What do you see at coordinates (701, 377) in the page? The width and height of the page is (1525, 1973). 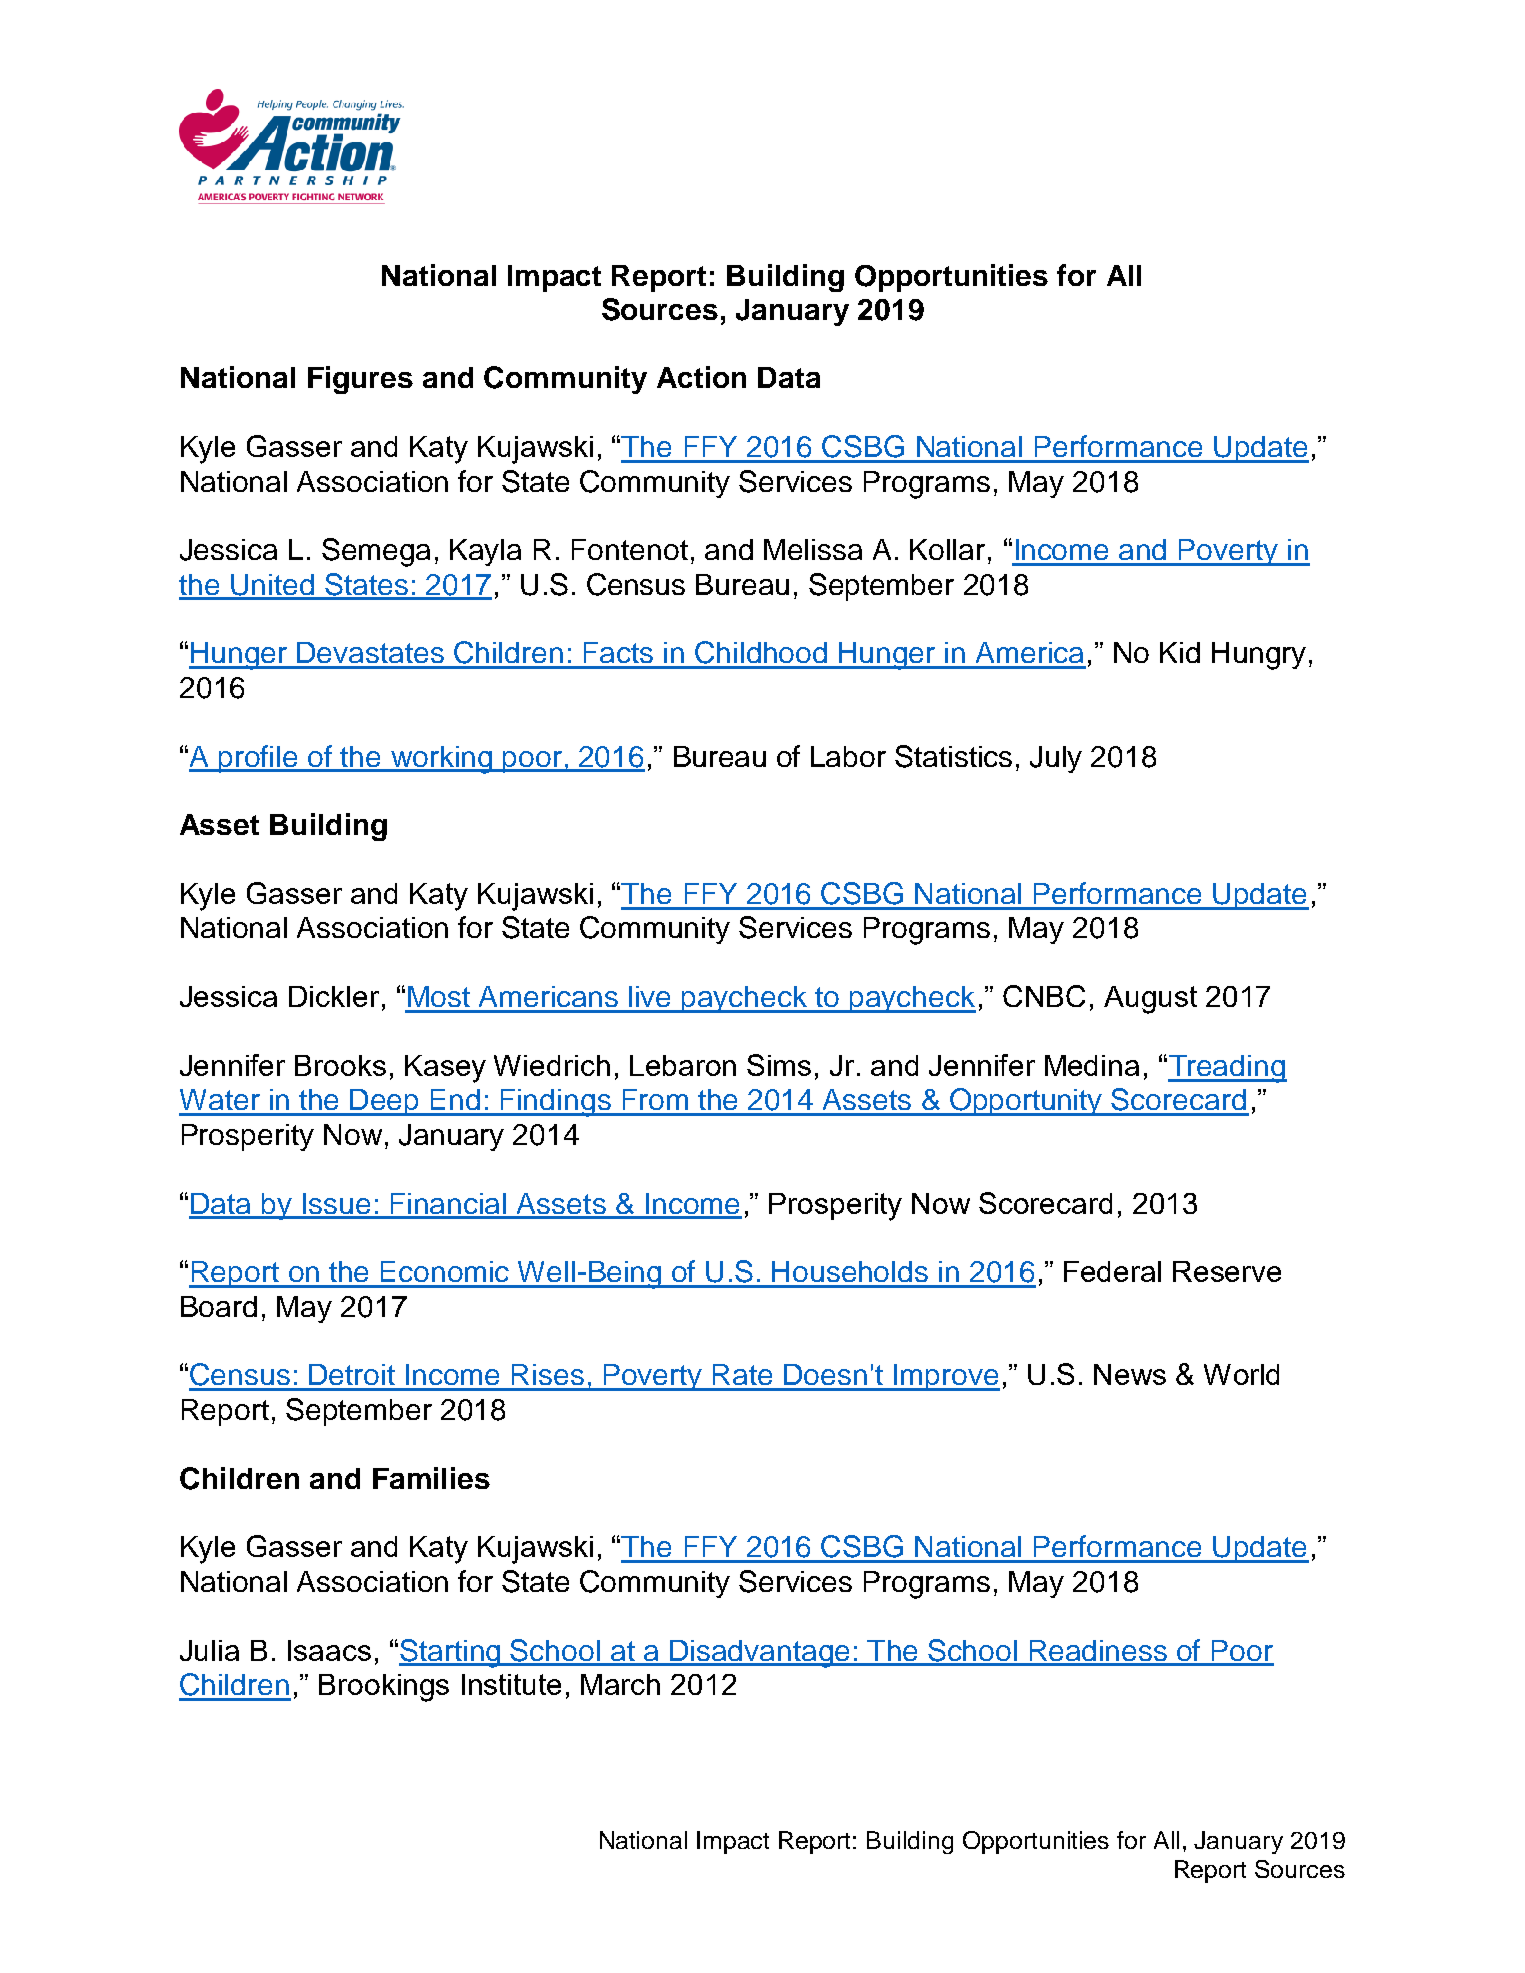 I see `Action` at bounding box center [701, 377].
